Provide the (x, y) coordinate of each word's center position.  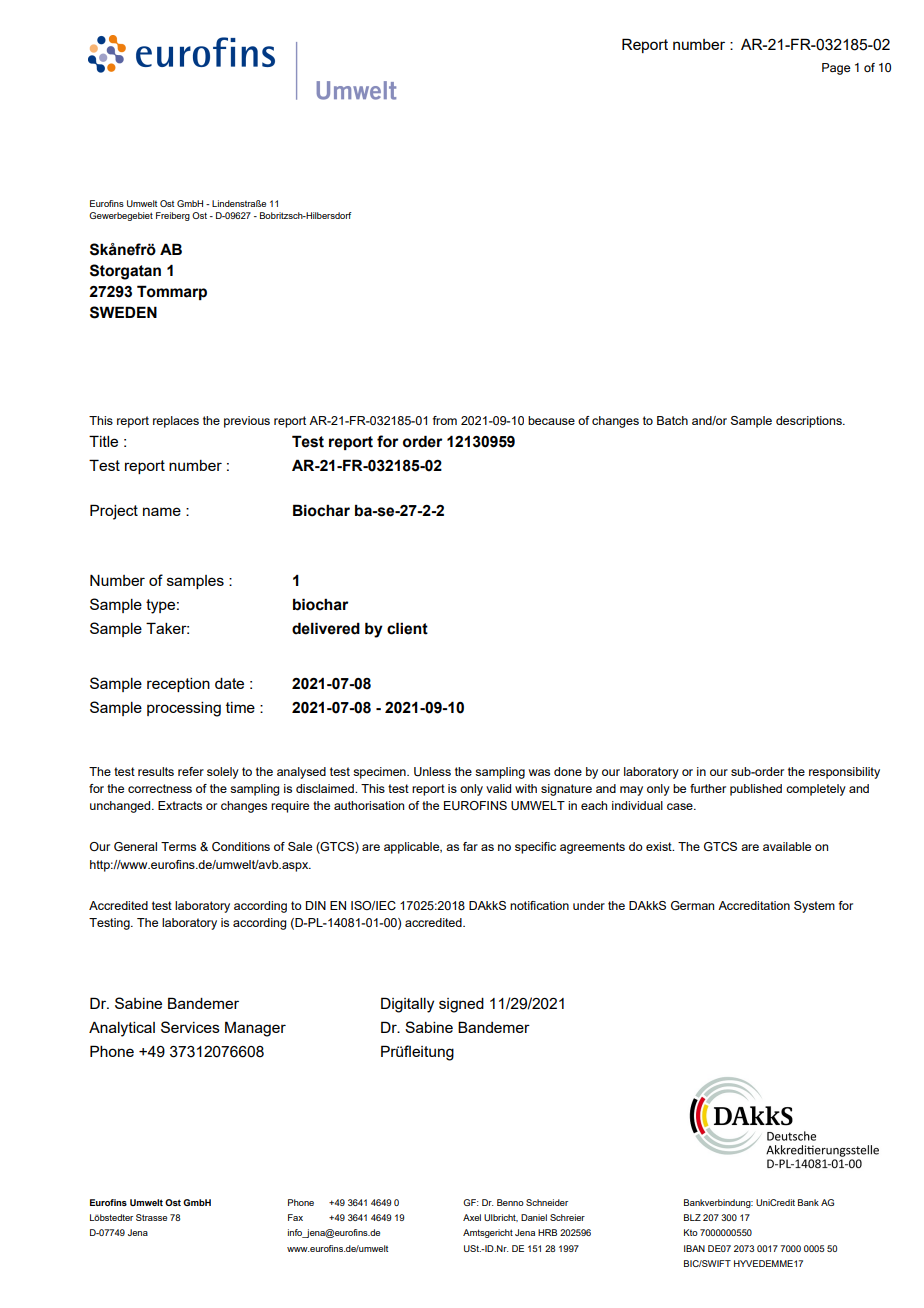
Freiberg (173, 216)
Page (836, 69)
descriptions (810, 422)
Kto (691, 1232)
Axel (472, 1217)
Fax (295, 1217)
